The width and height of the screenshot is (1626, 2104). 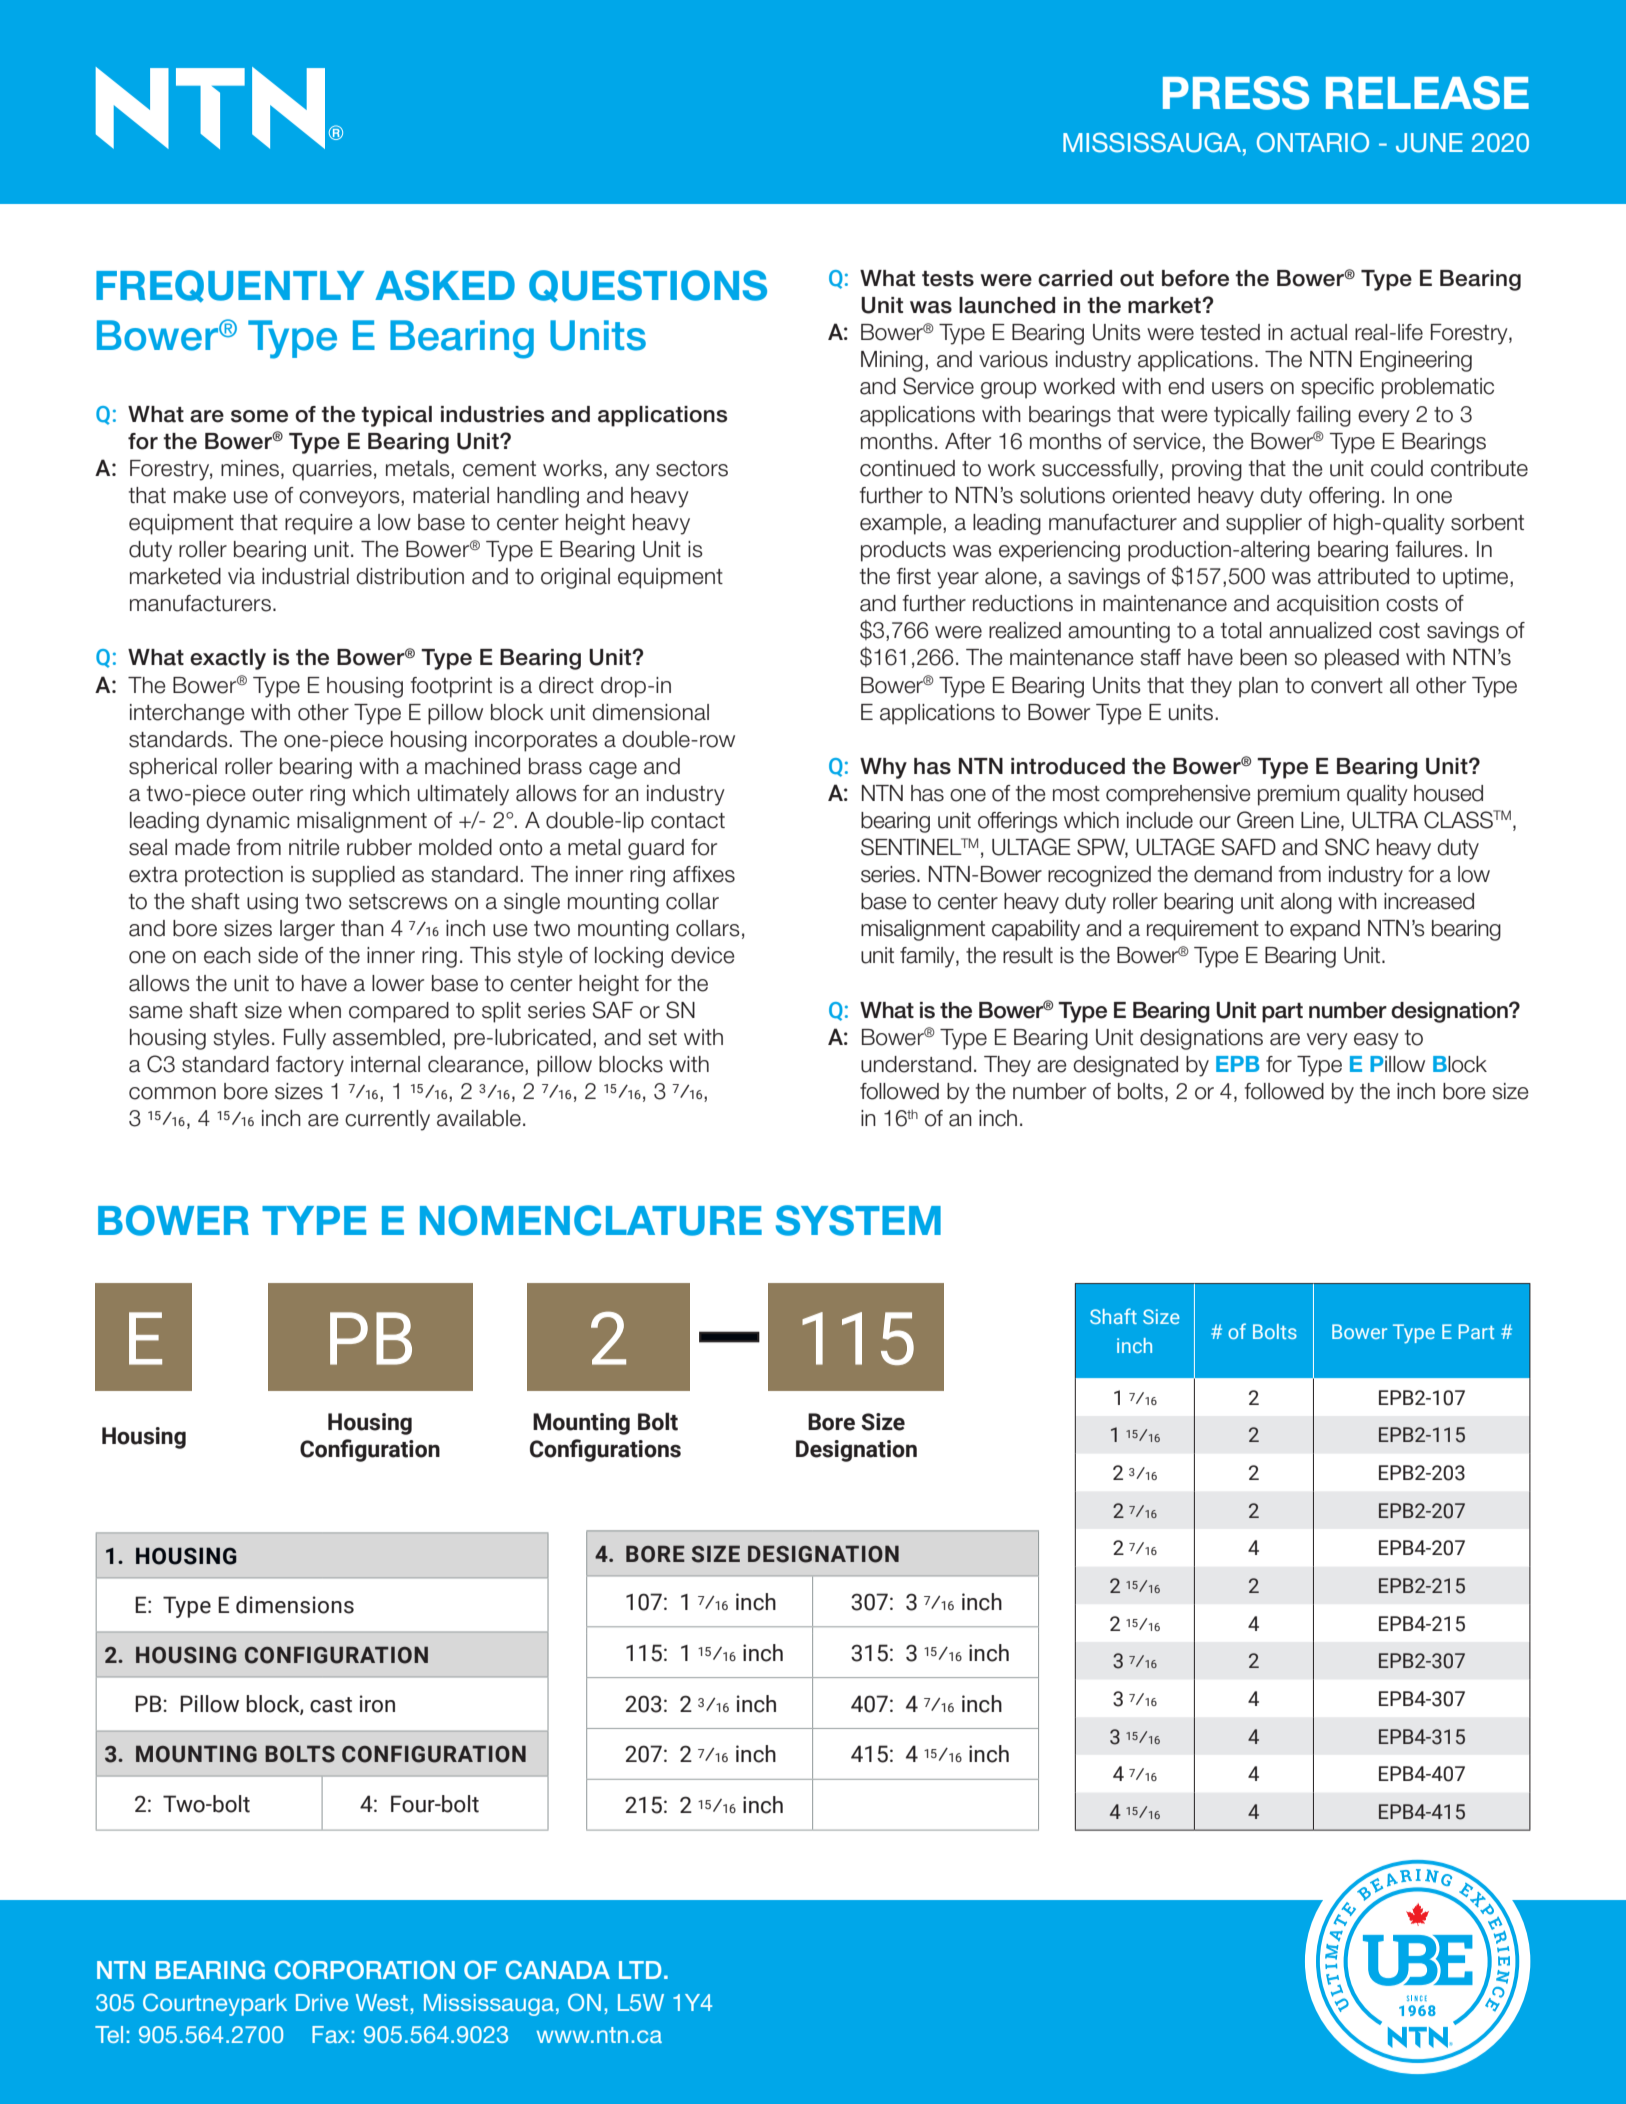 What do you see at coordinates (1306, 903) in the screenshot?
I see `along` at bounding box center [1306, 903].
